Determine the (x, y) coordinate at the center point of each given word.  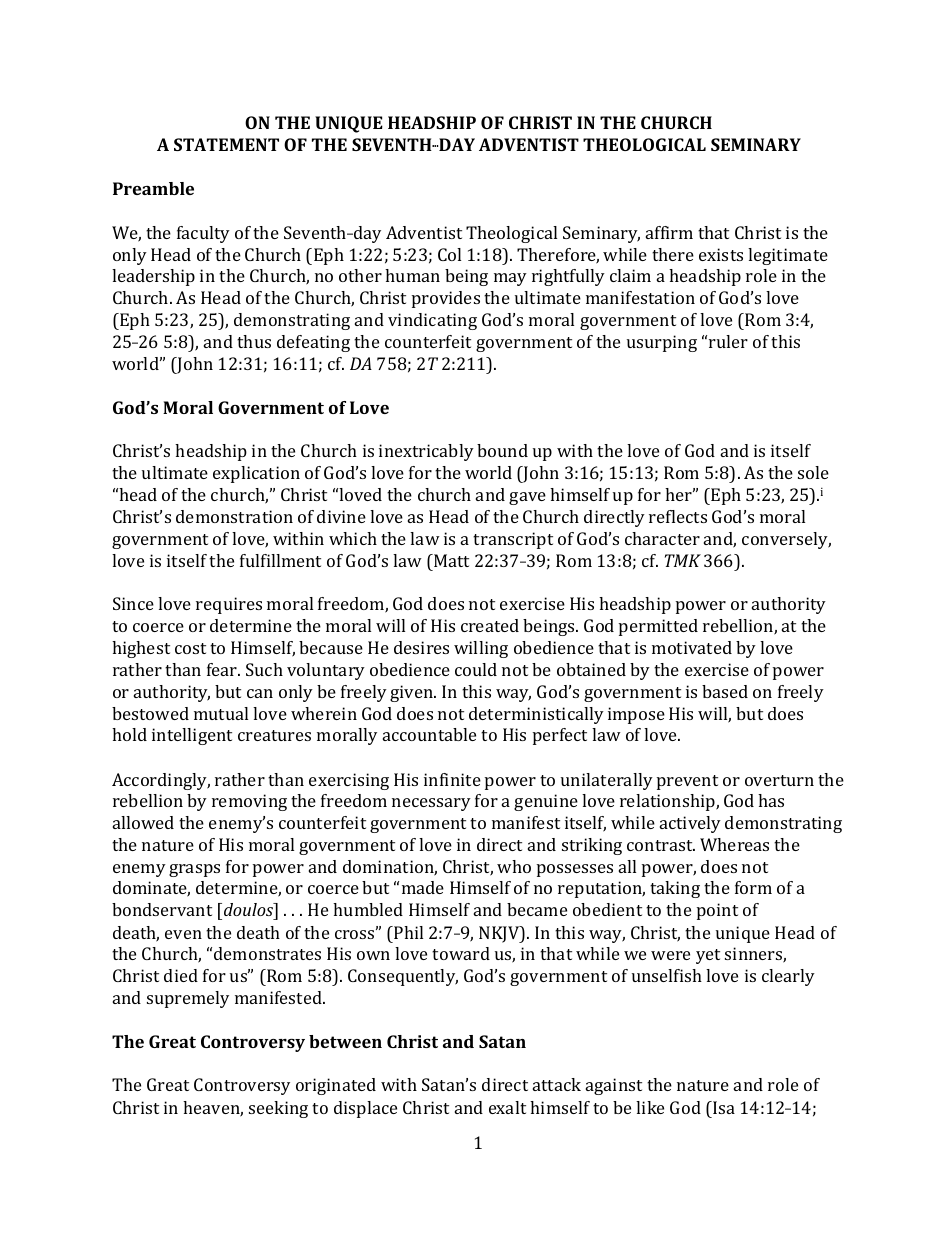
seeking (278, 1109)
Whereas (734, 844)
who (514, 866)
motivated (692, 647)
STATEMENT (226, 144)
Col (449, 254)
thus (254, 341)
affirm (669, 232)
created (490, 625)
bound (502, 450)
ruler (728, 341)
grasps (194, 870)
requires (229, 605)
